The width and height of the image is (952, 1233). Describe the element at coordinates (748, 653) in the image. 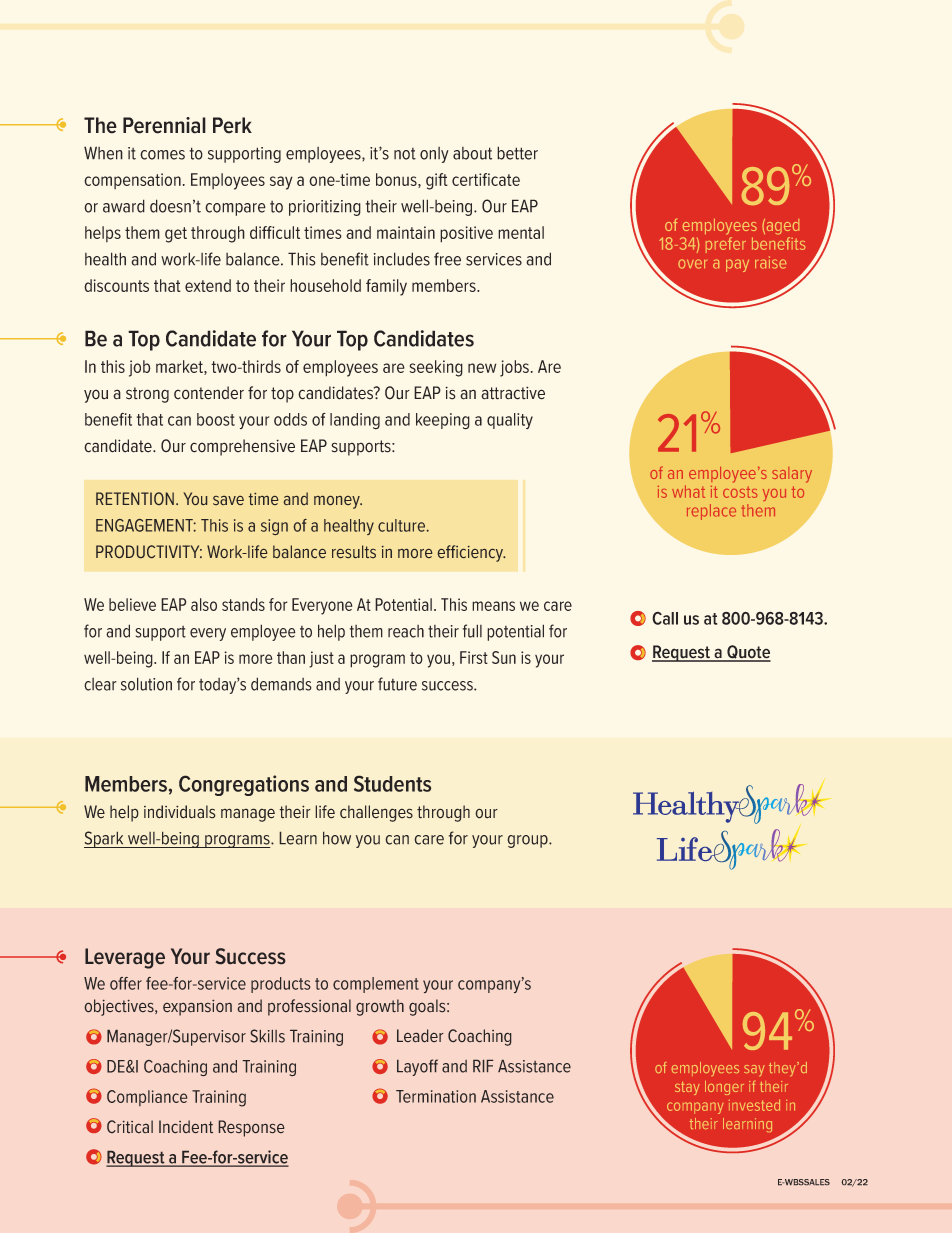

I see `Quote` at that location.
